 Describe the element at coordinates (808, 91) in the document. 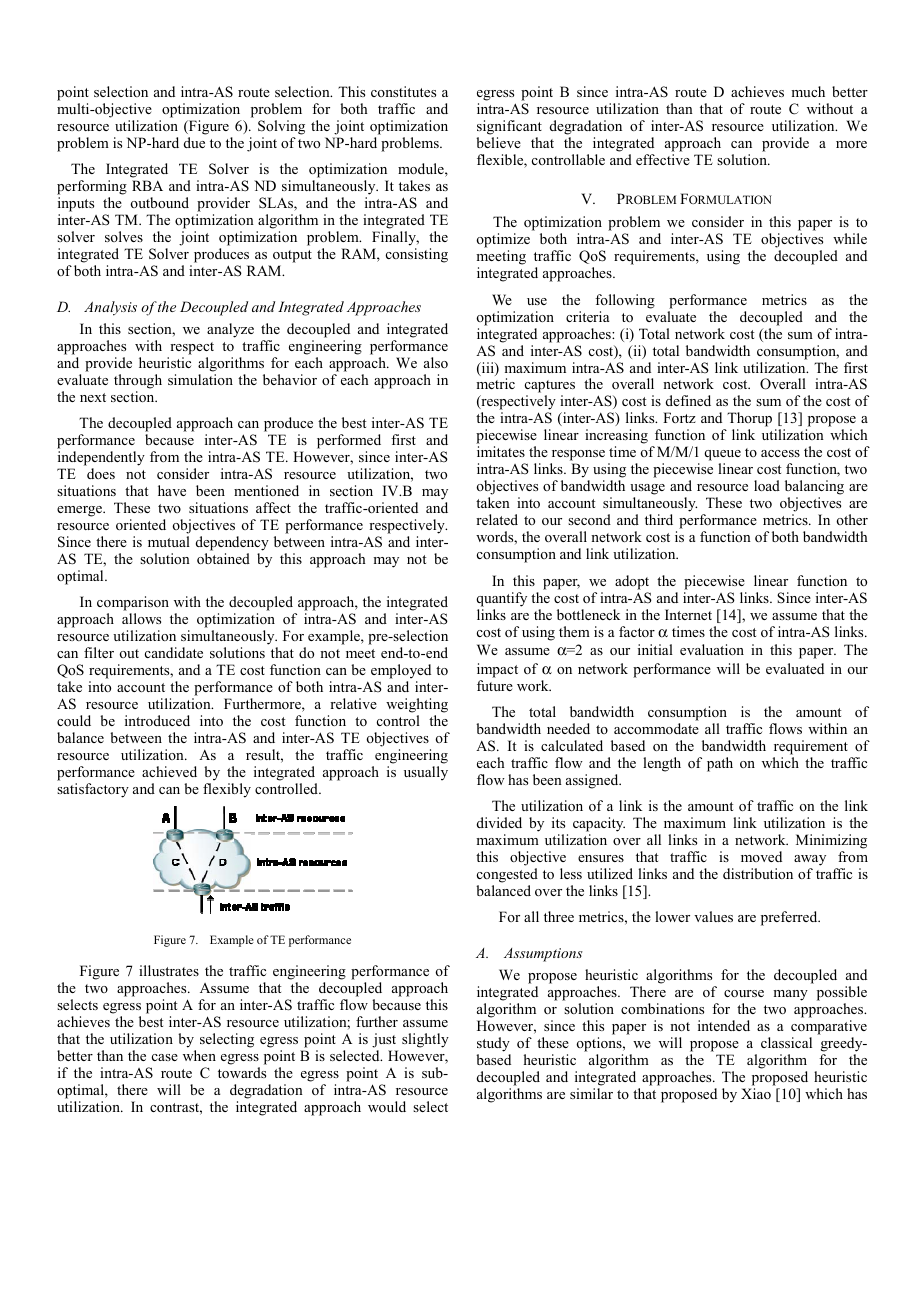

I see `much` at that location.
